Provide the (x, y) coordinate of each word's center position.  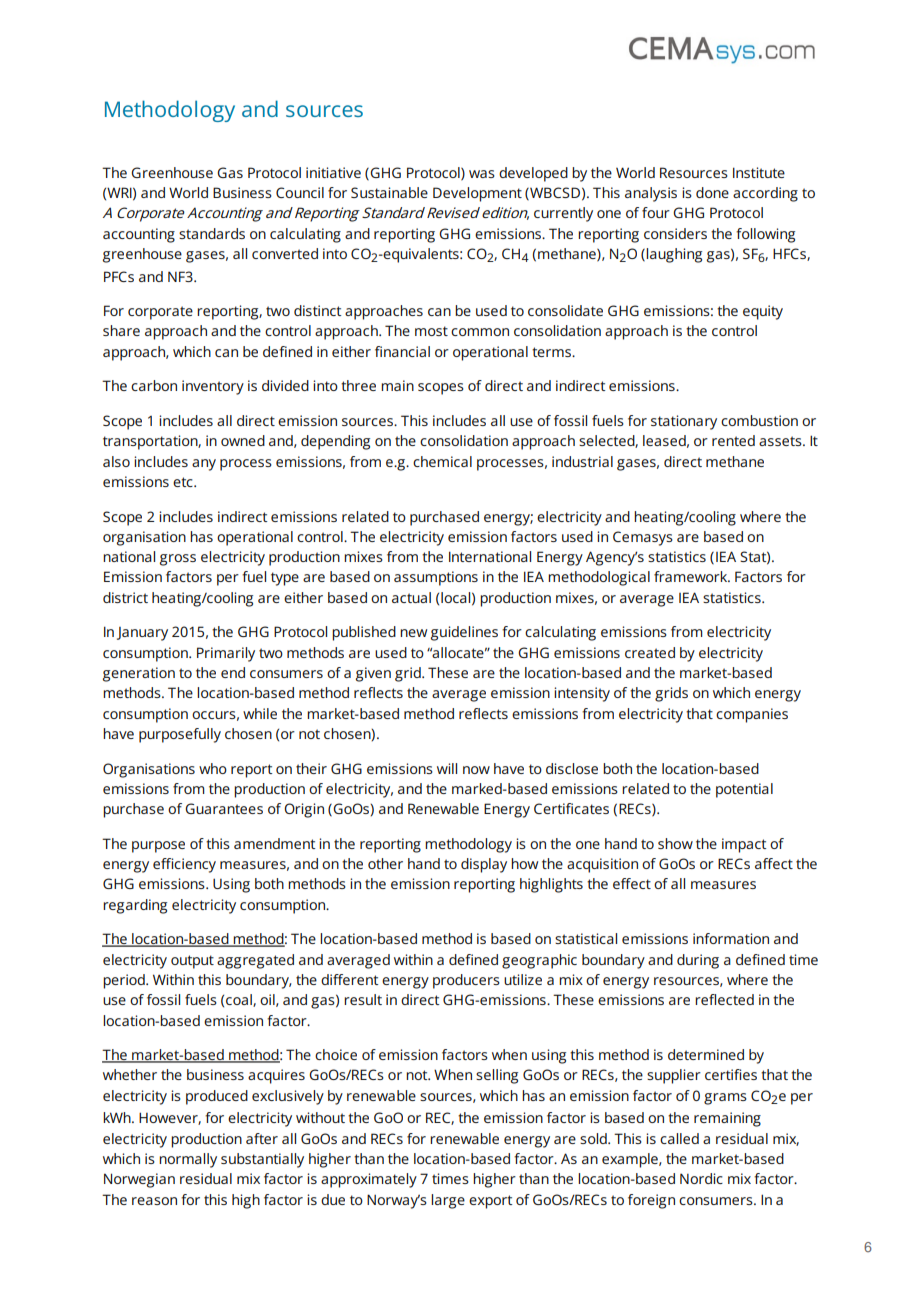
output (192, 962)
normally (188, 1160)
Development (477, 194)
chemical (442, 461)
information (731, 938)
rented (733, 440)
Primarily (226, 654)
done (712, 192)
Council (300, 192)
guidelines (464, 633)
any (204, 465)
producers (466, 981)
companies (752, 715)
